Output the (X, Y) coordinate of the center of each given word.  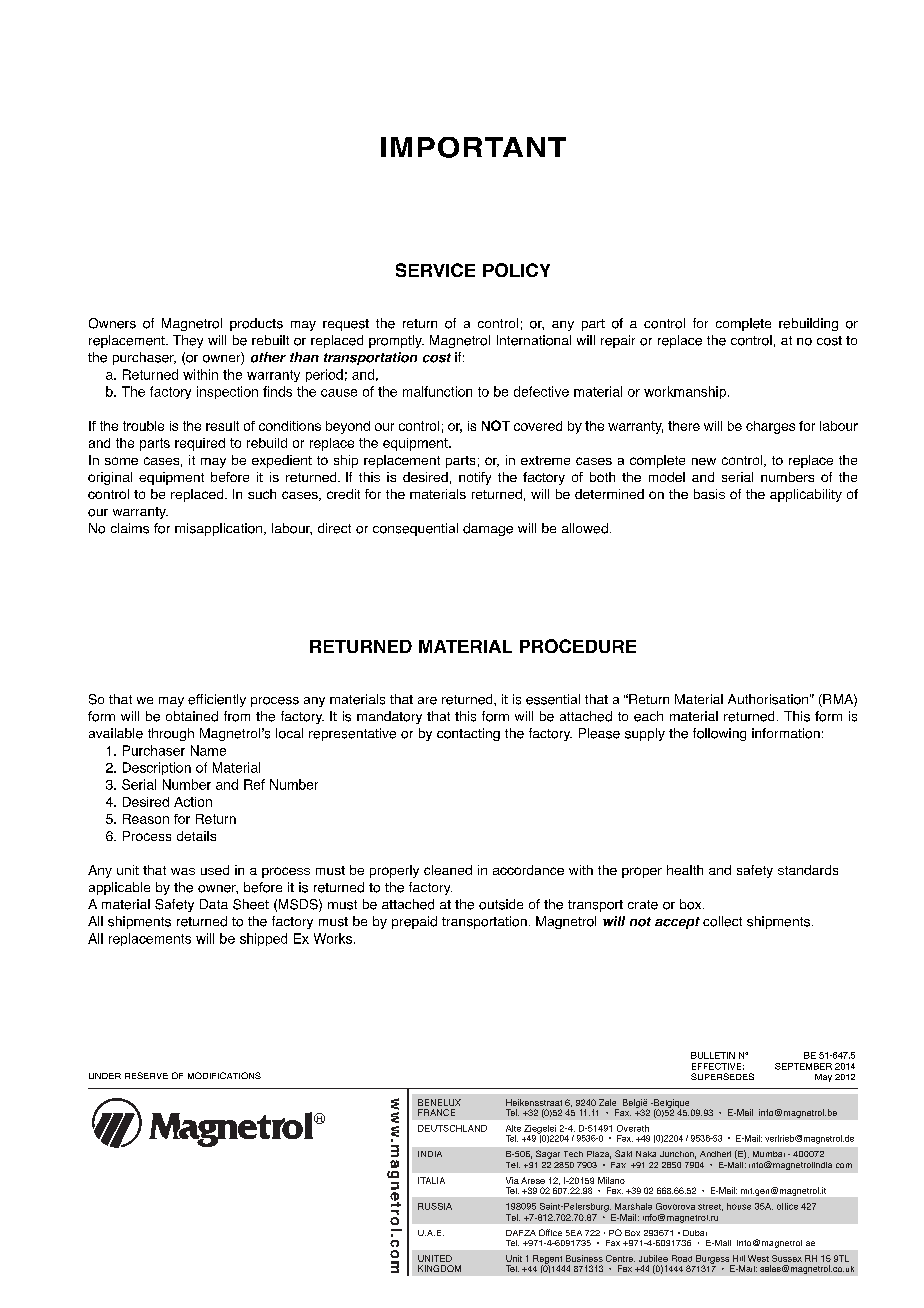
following (719, 734)
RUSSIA (435, 1206)
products (256, 324)
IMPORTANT (473, 147)
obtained (192, 716)
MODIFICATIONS (224, 1075)
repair (618, 341)
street (710, 1207)
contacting (468, 734)
